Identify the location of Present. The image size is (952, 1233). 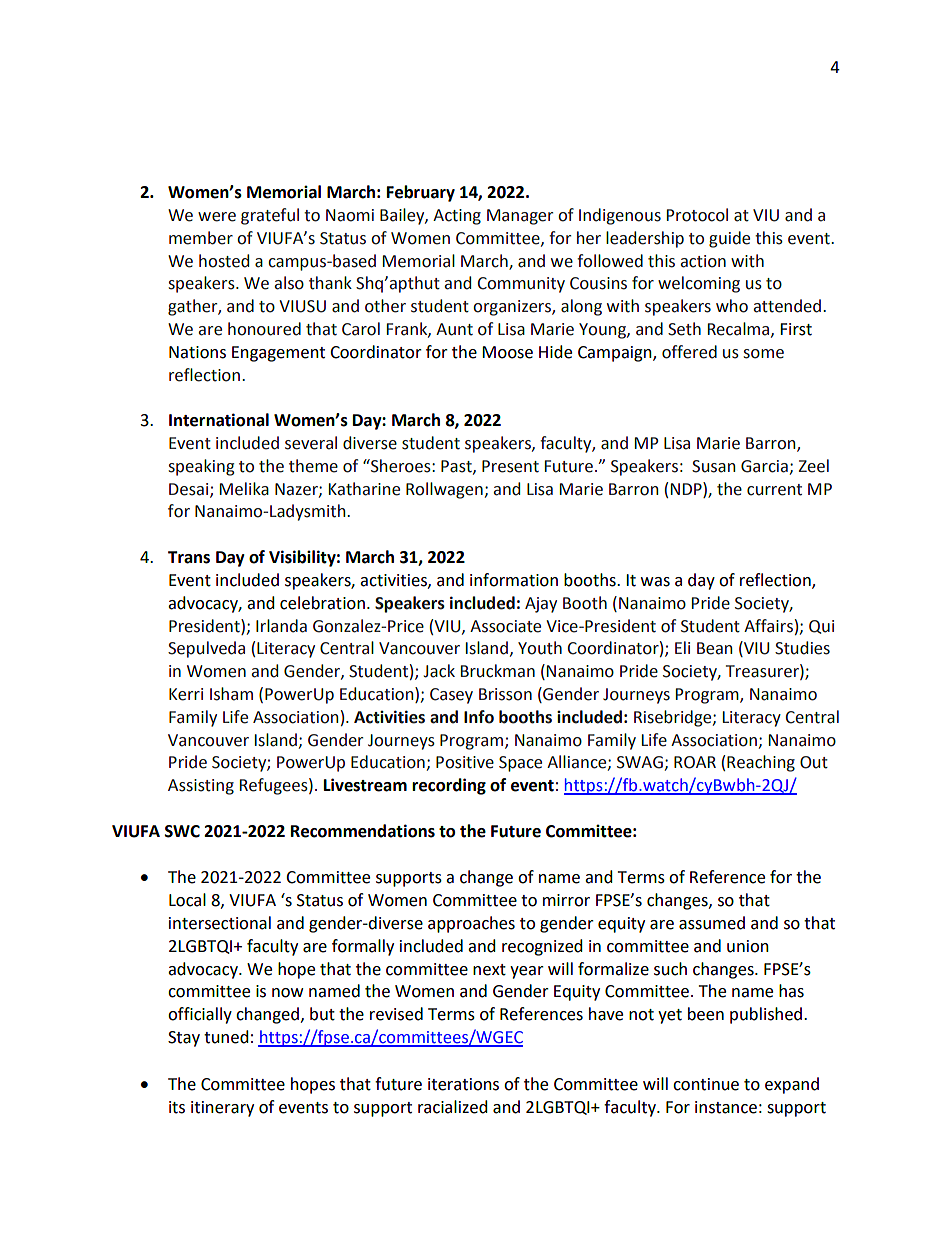
(510, 466).
